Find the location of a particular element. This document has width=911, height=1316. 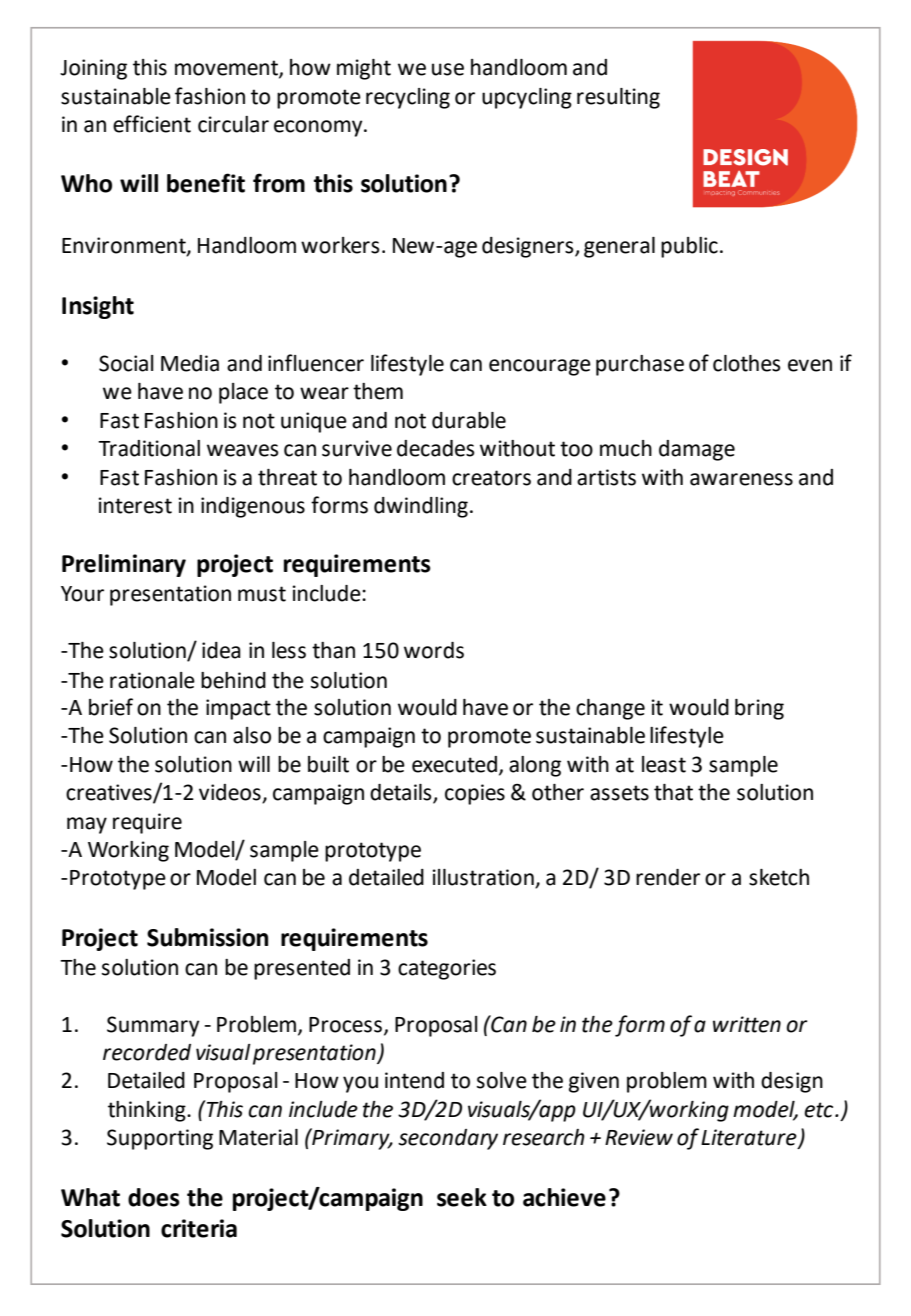

dwindling is located at coordinates (421, 507).
